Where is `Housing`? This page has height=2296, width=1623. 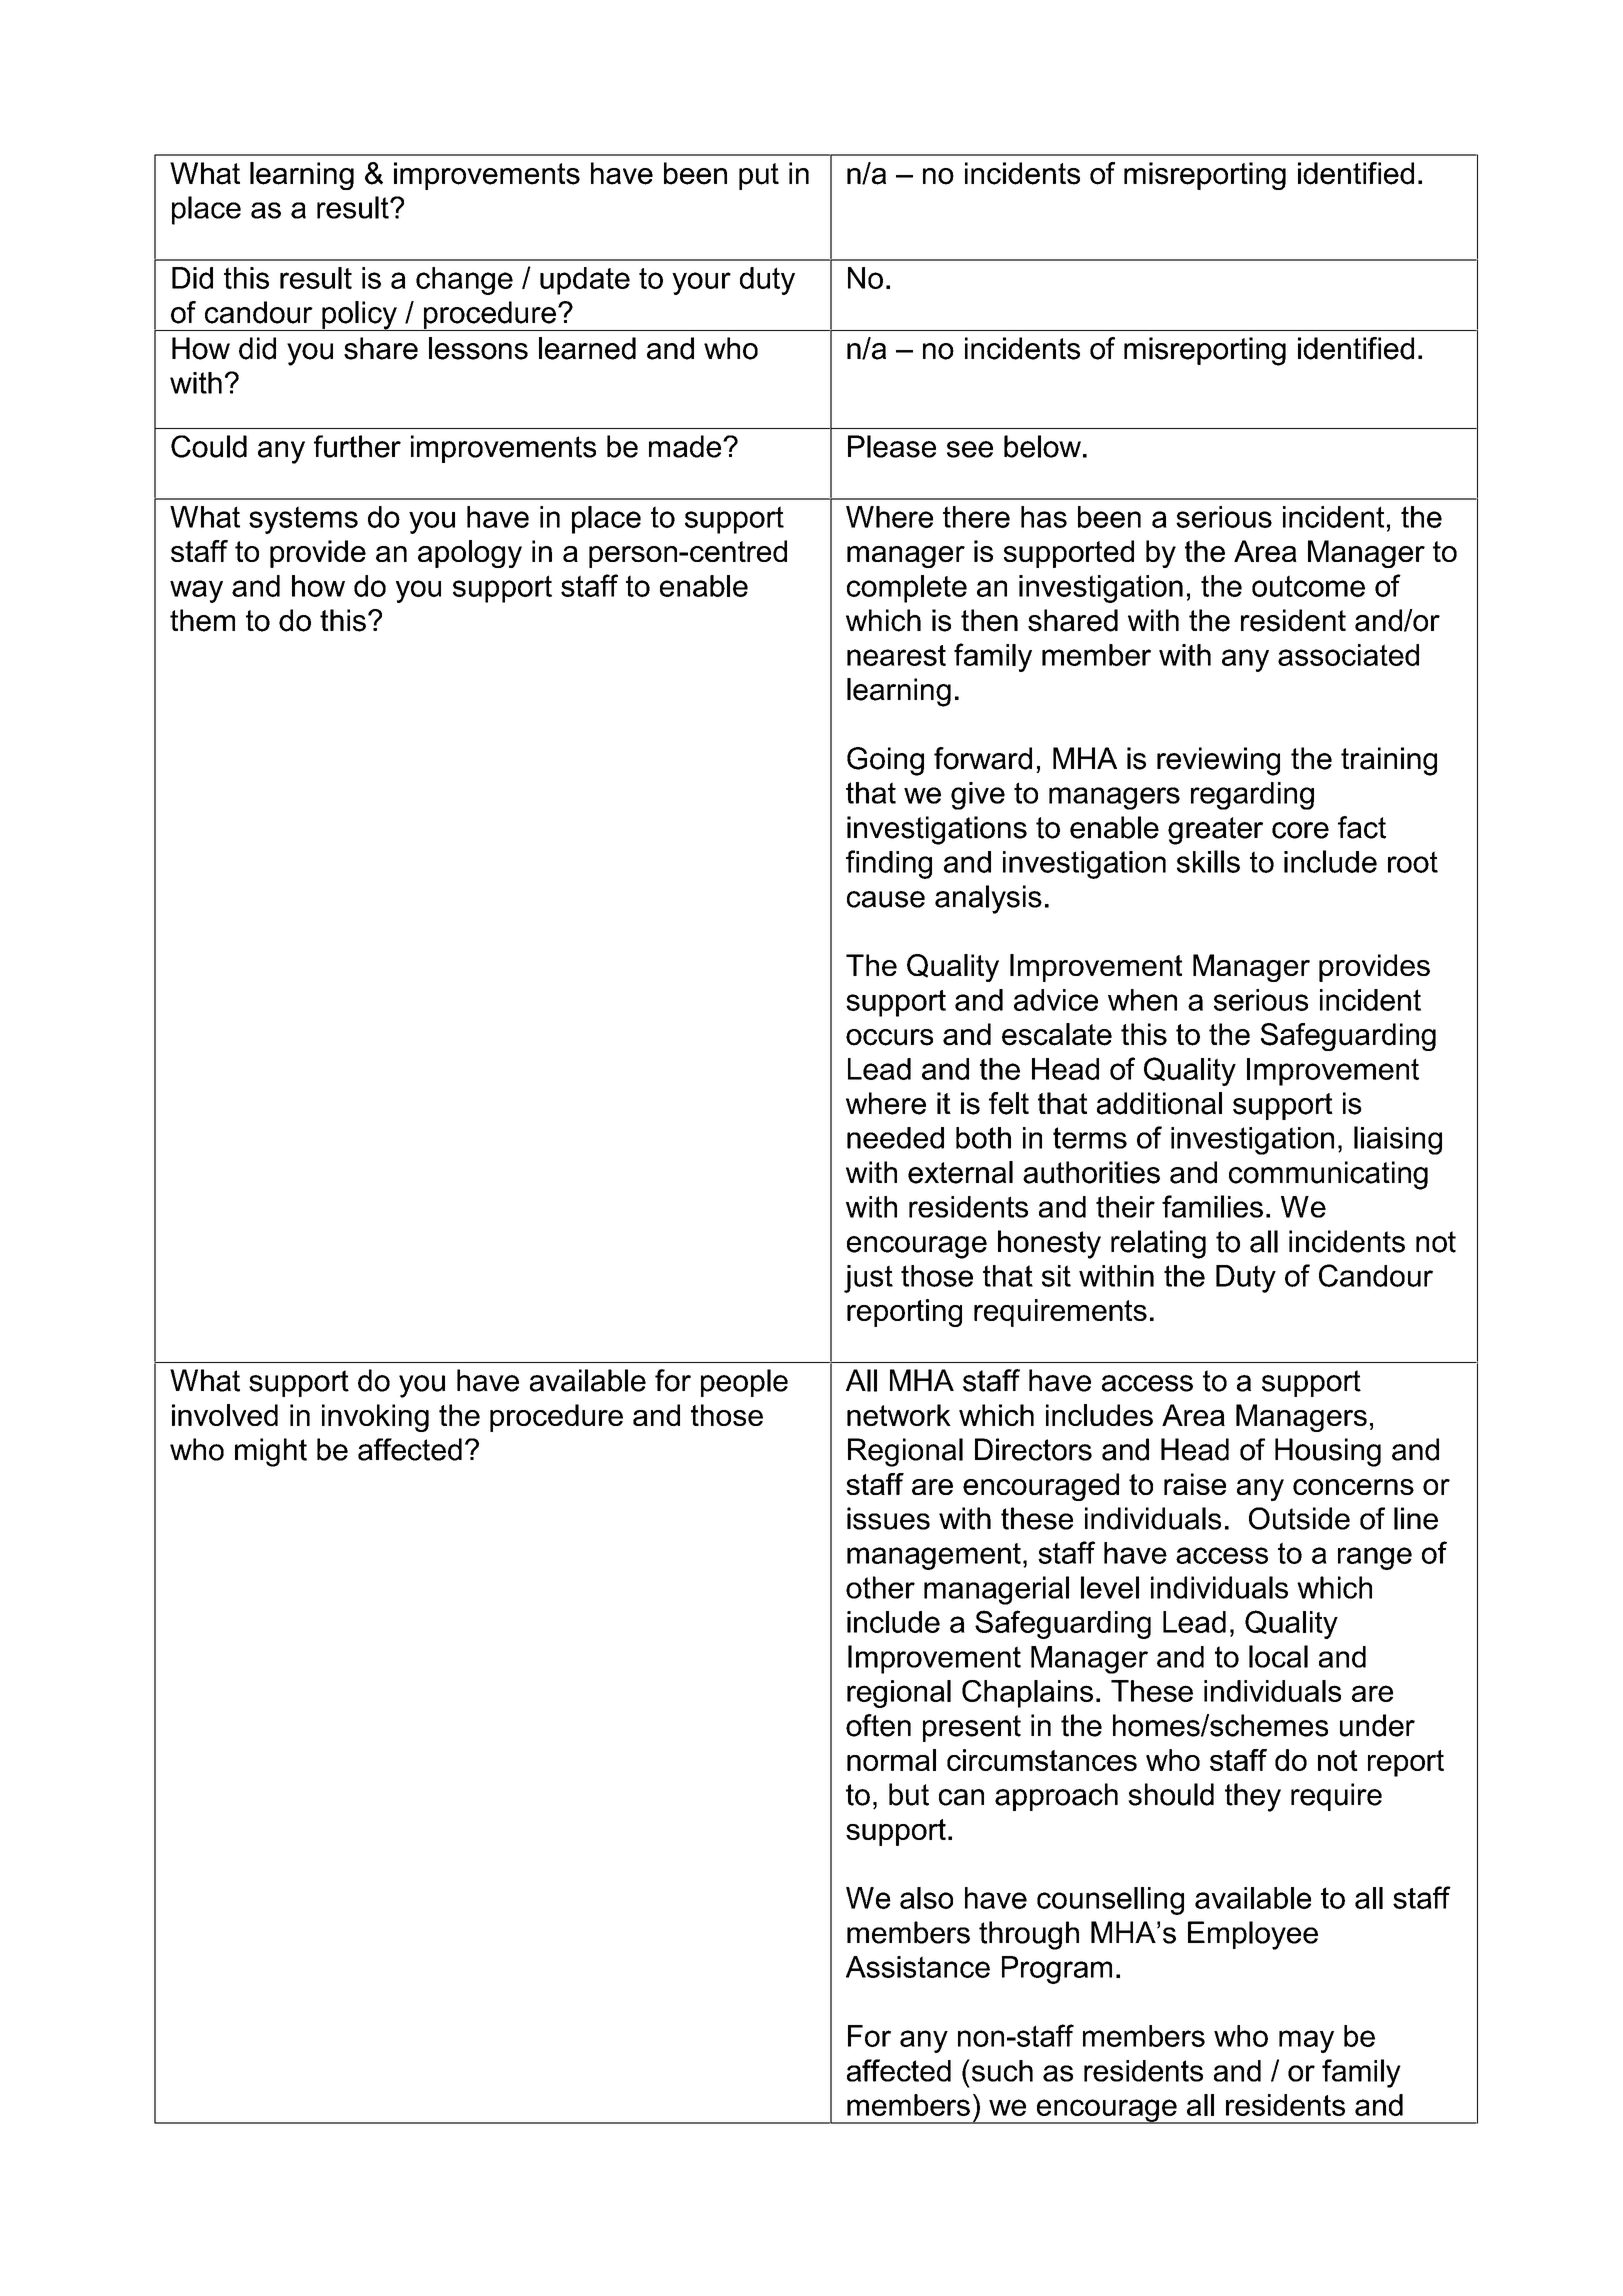
Housing is located at coordinates (1328, 1452).
